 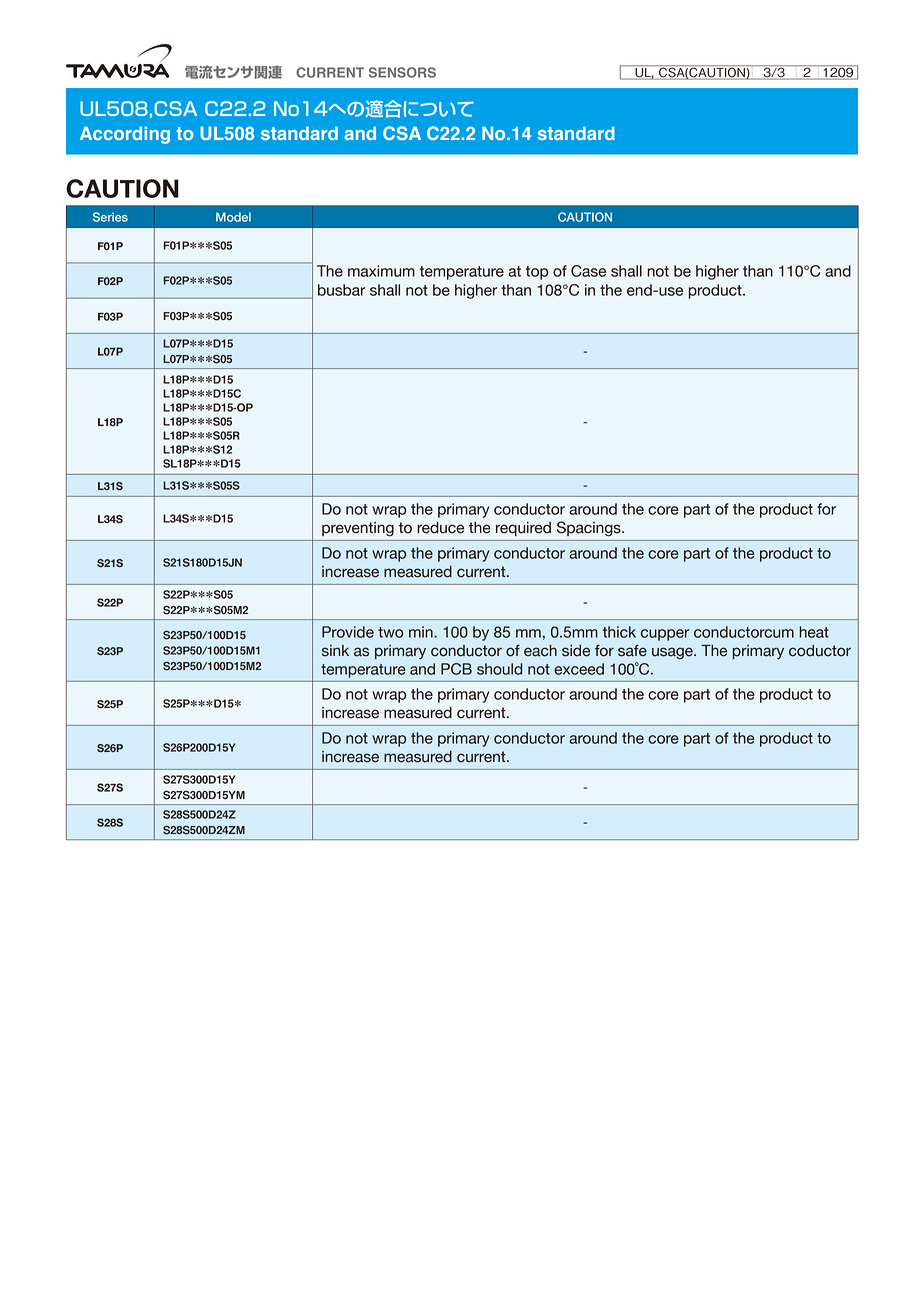 What do you see at coordinates (456, 669) in the screenshot?
I see `PCB` at bounding box center [456, 669].
